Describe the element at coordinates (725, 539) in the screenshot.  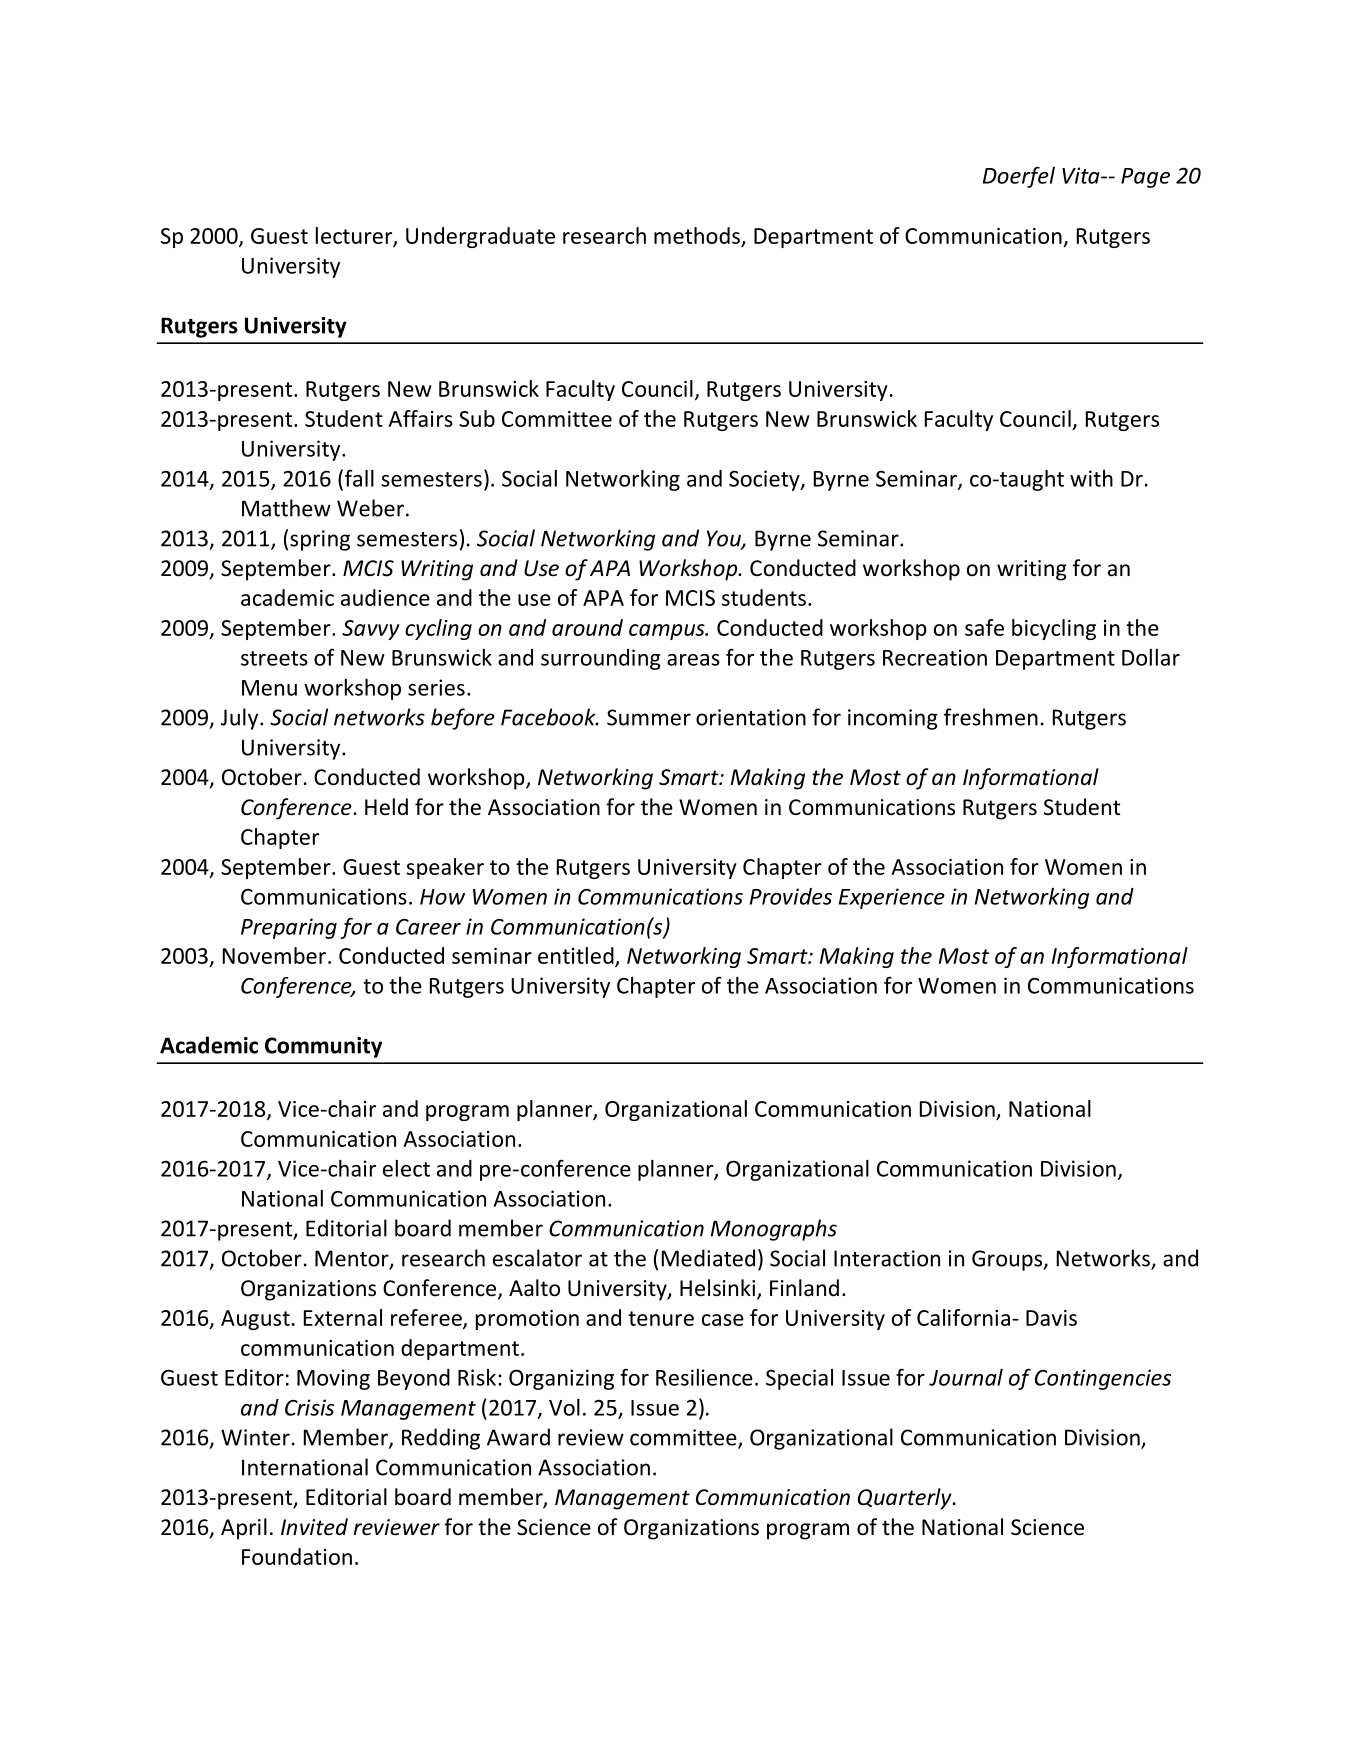
I see `You` at that location.
